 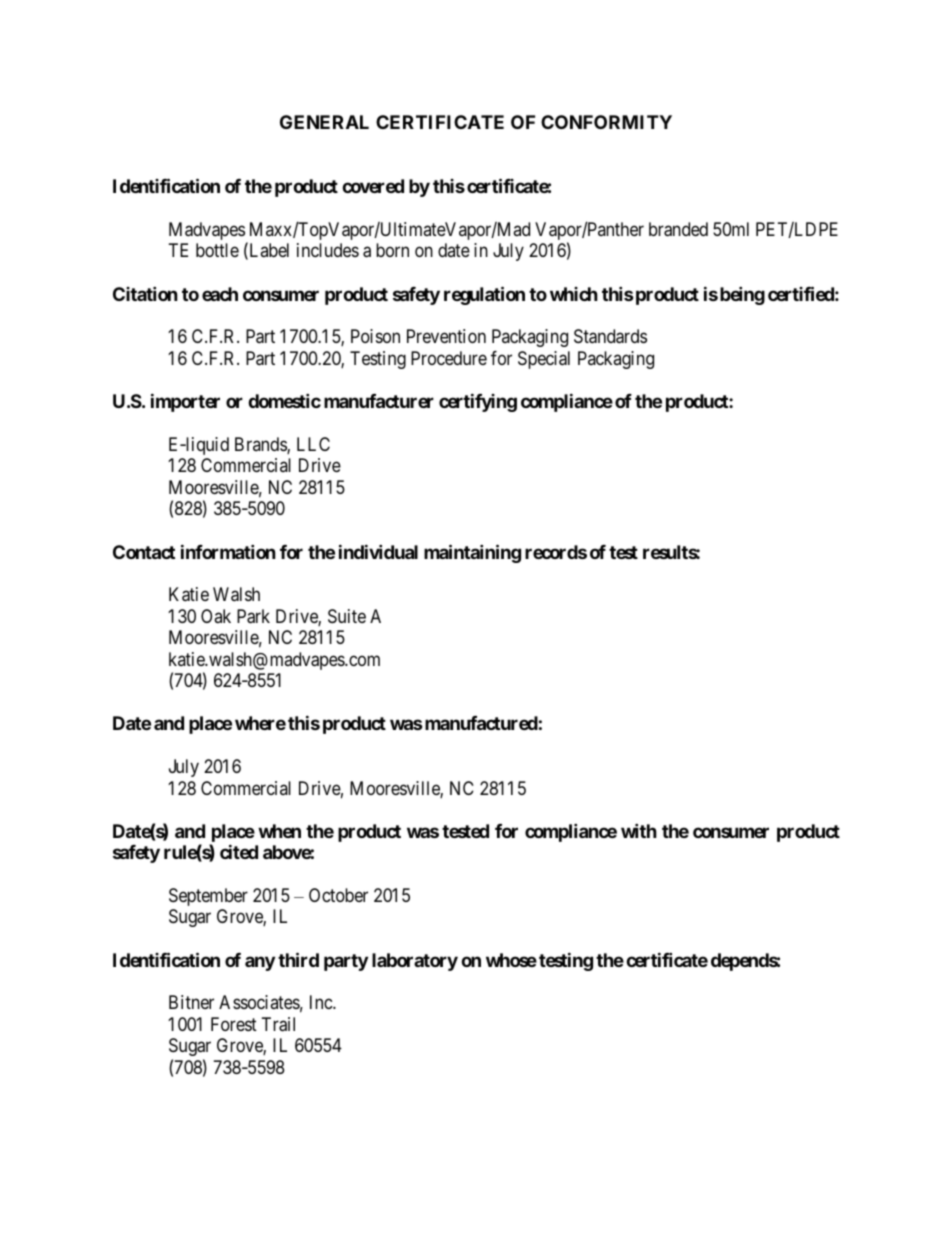 I want to click on Forest, so click(x=234, y=1024).
